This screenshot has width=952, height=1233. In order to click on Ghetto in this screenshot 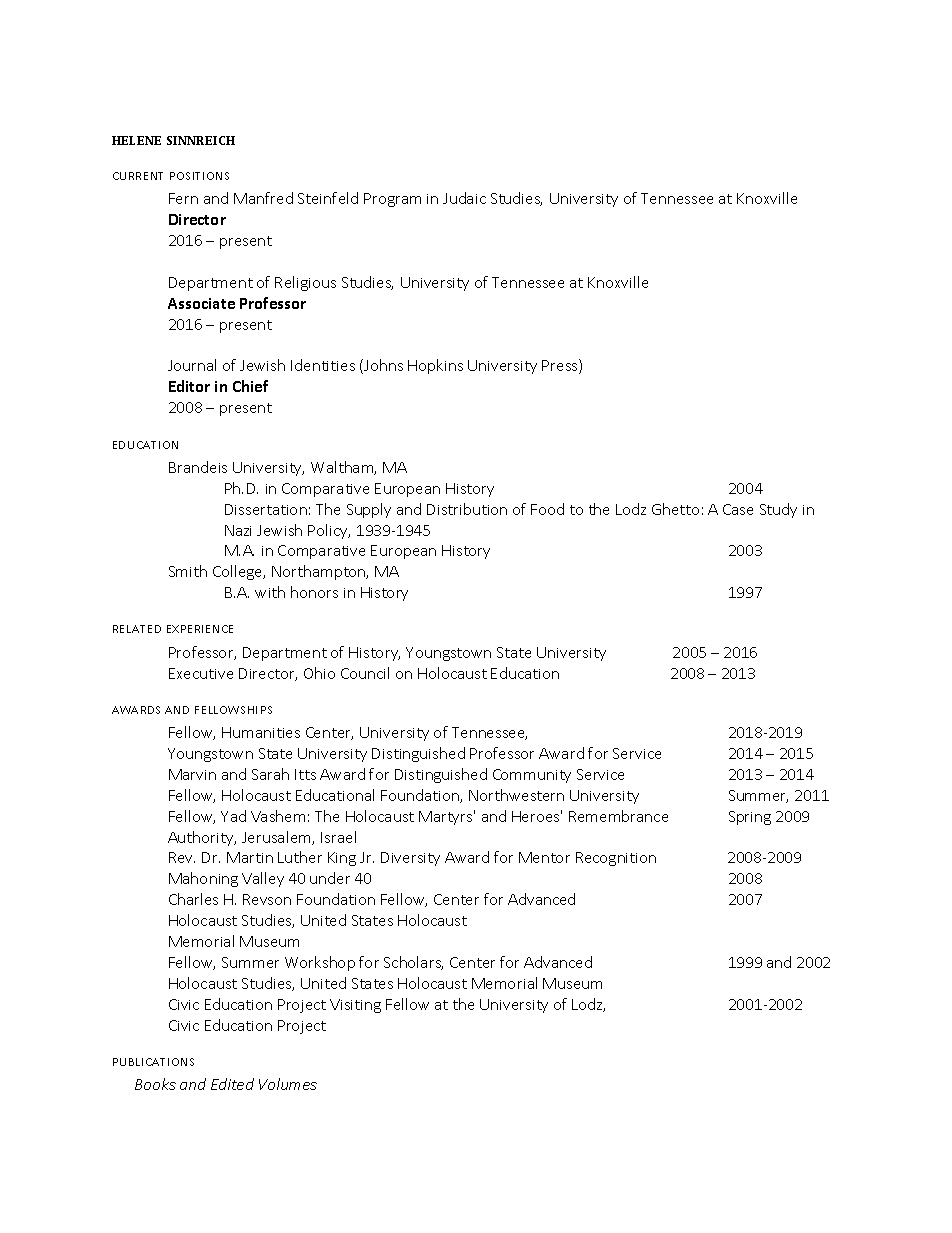, I will do `click(675, 509)`.
